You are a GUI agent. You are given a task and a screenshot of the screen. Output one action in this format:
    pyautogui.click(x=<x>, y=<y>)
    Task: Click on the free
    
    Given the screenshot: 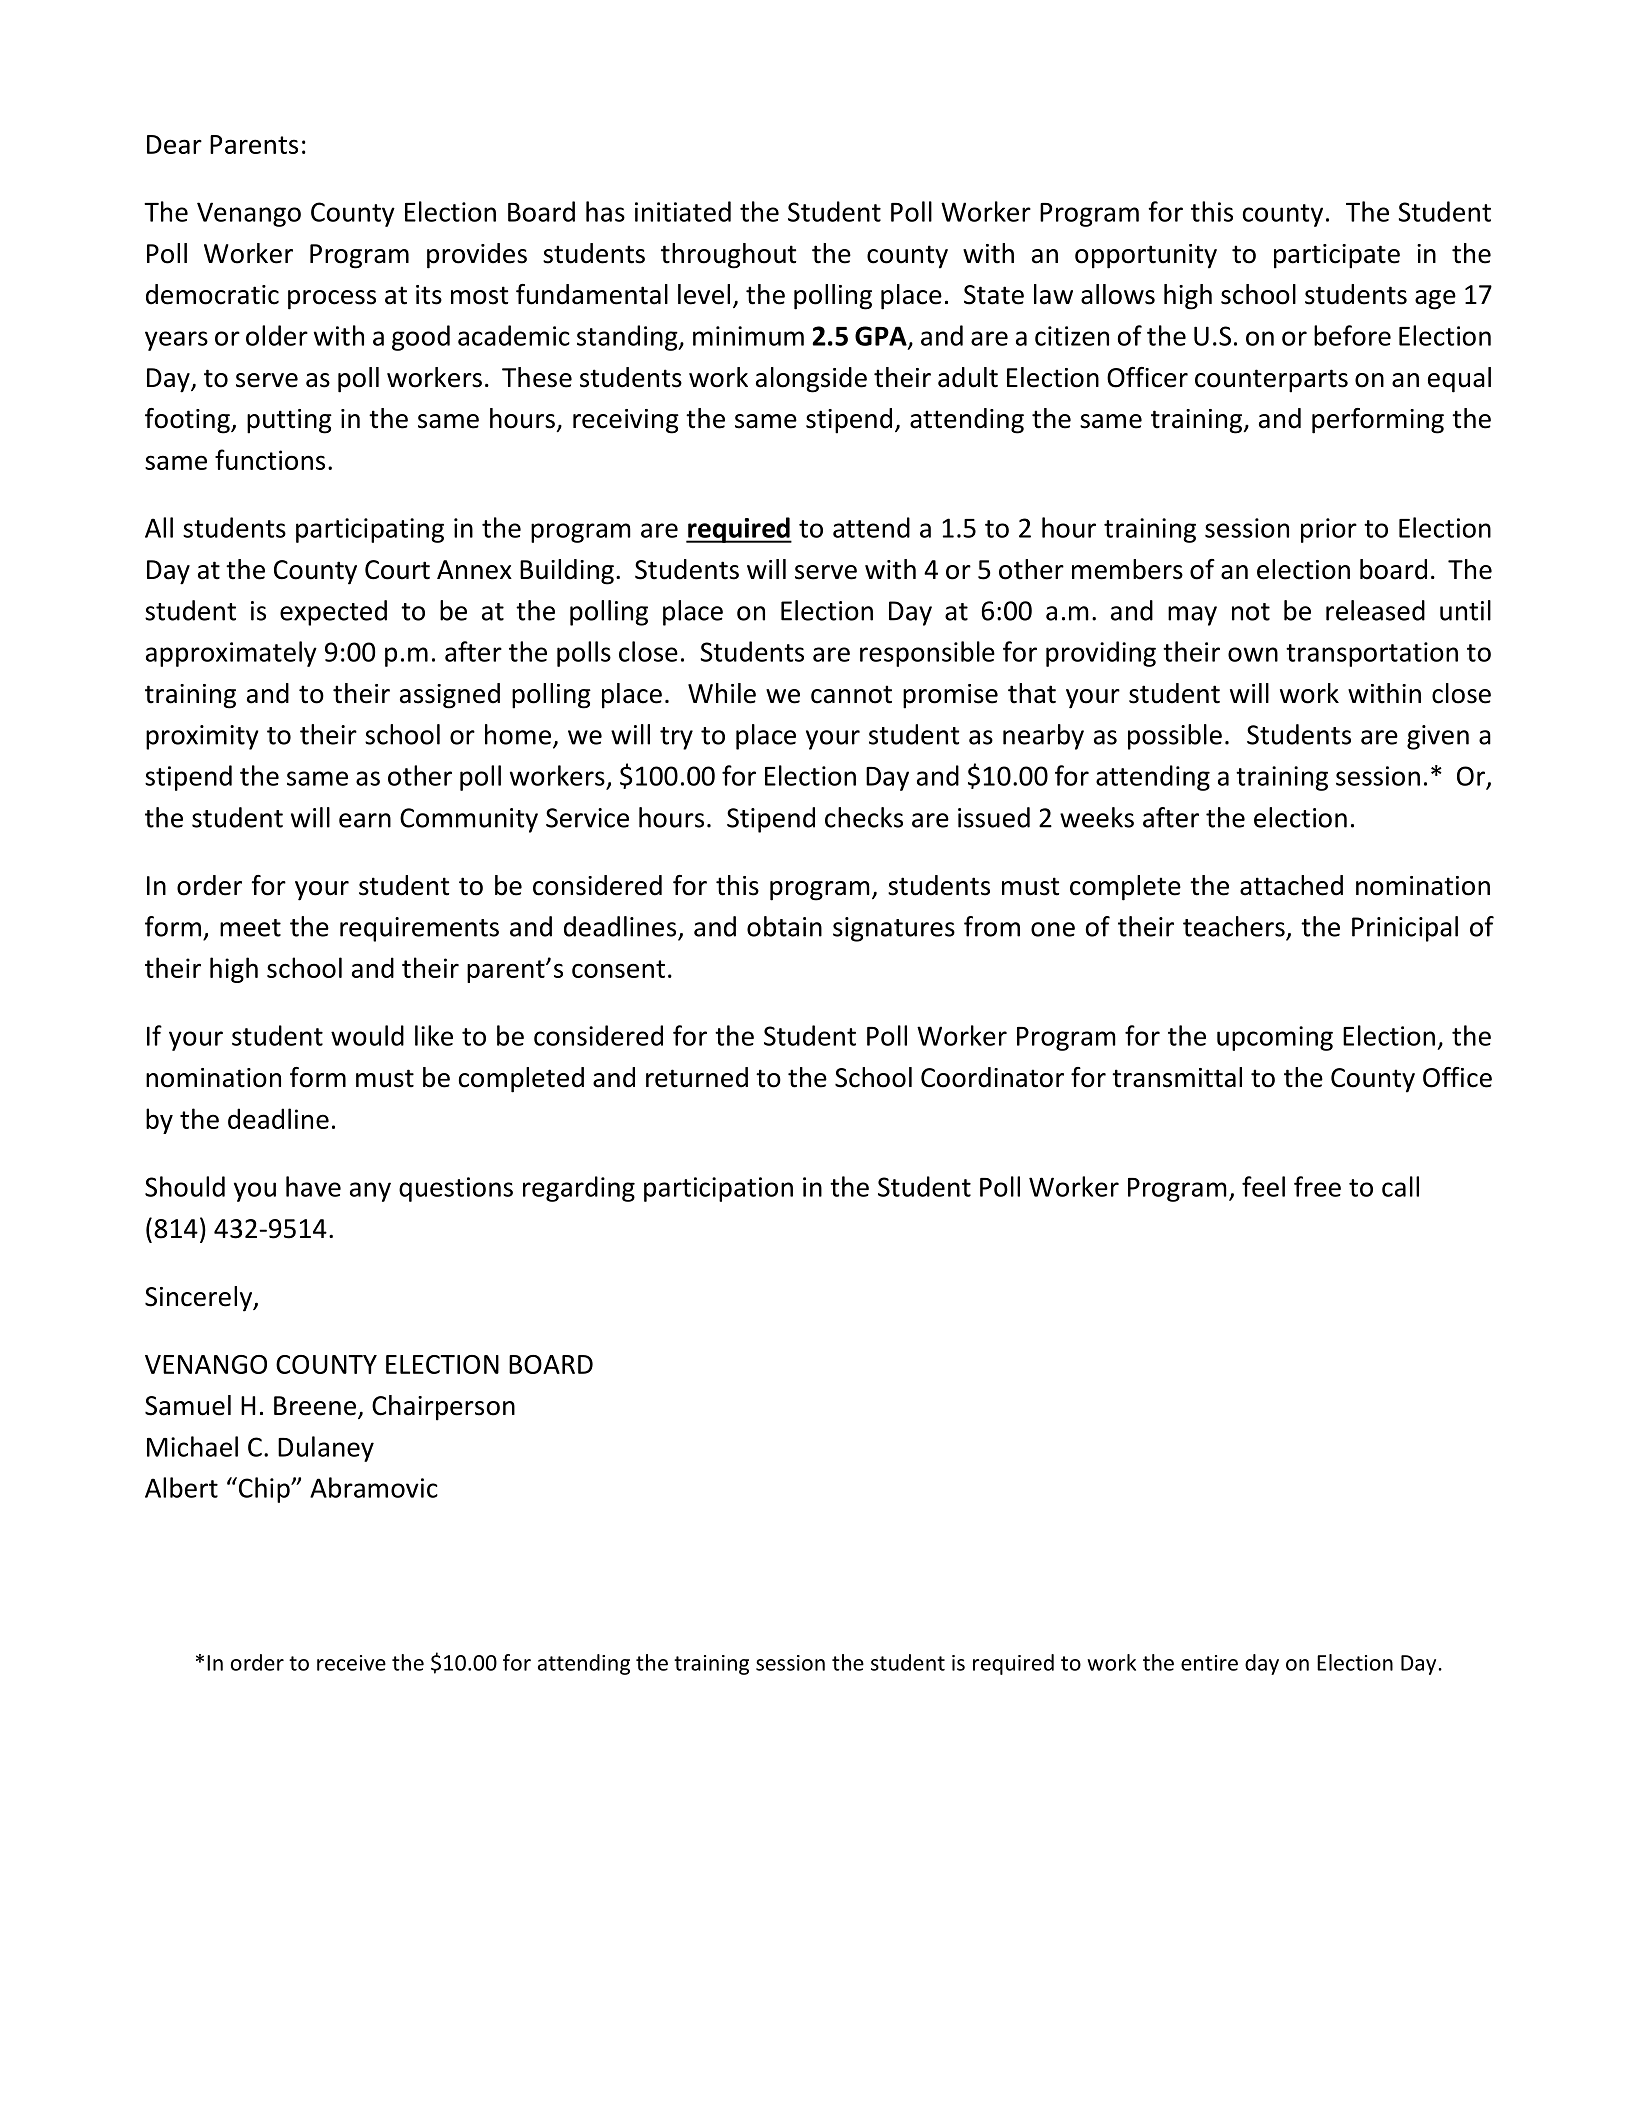 What is the action you would take?
    pyautogui.click(x=1317, y=1186)
